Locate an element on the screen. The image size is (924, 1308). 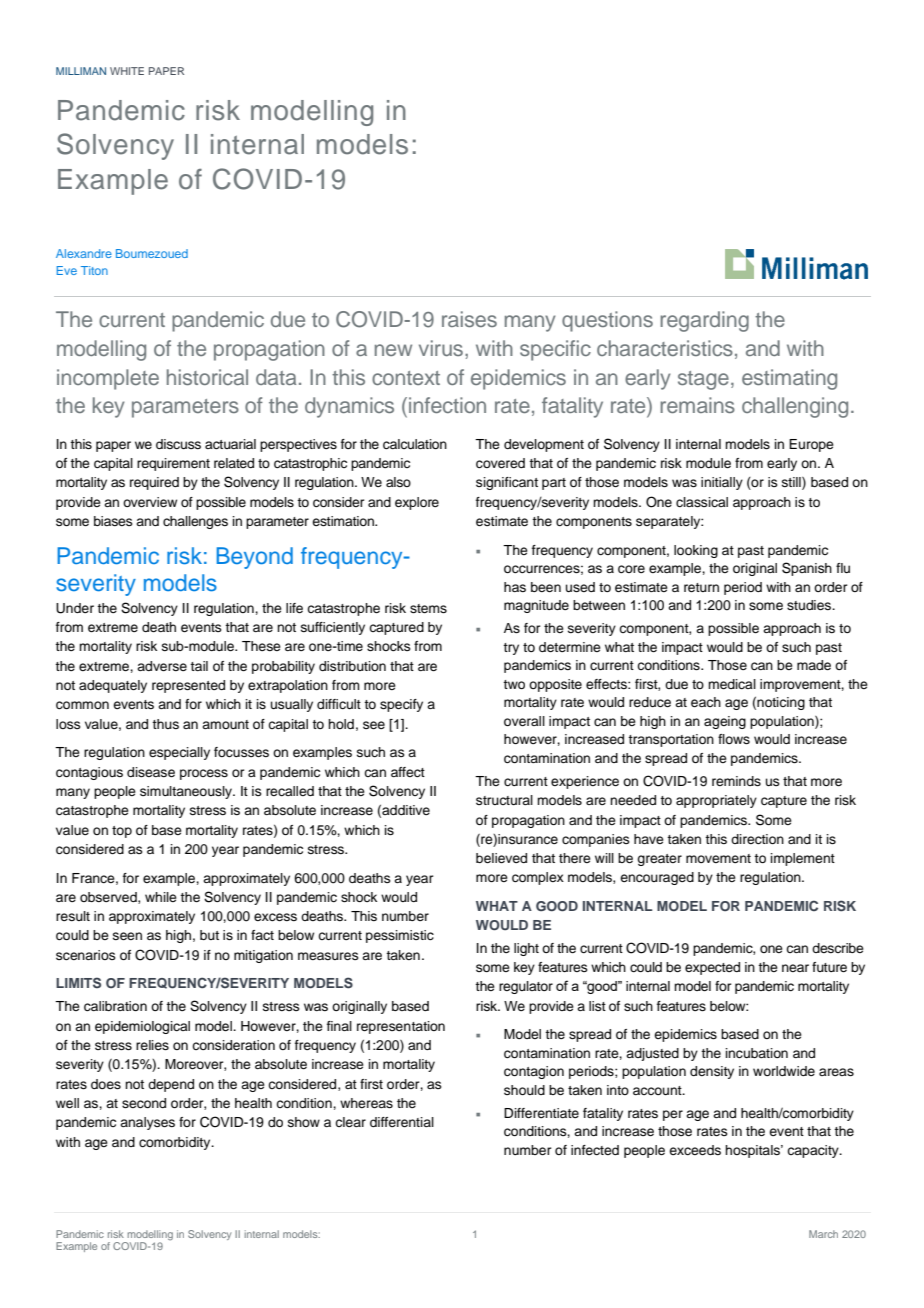
infection is located at coordinates (447, 405).
